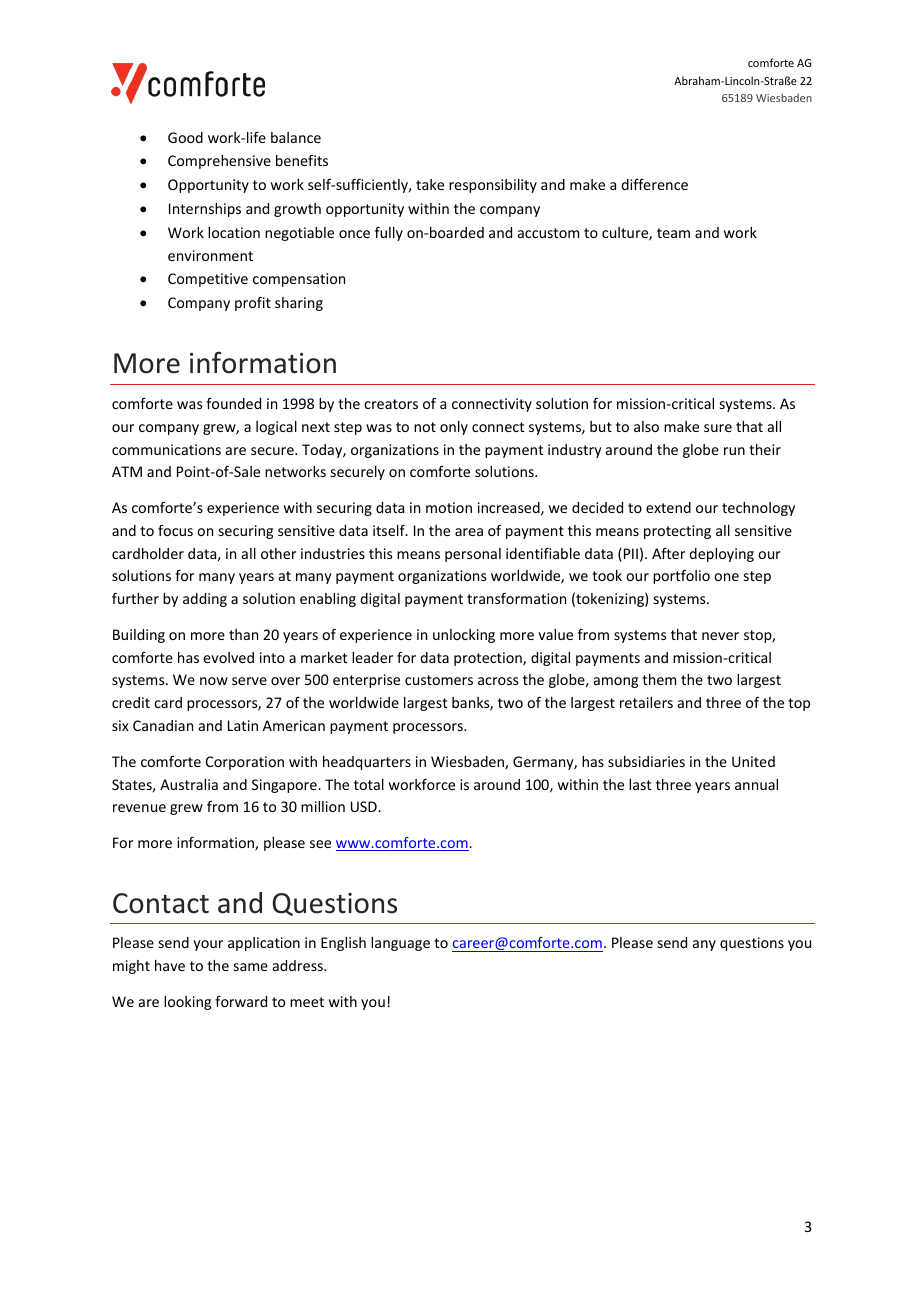  Describe the element at coordinates (219, 162) in the screenshot. I see `Comprehensive` at that location.
